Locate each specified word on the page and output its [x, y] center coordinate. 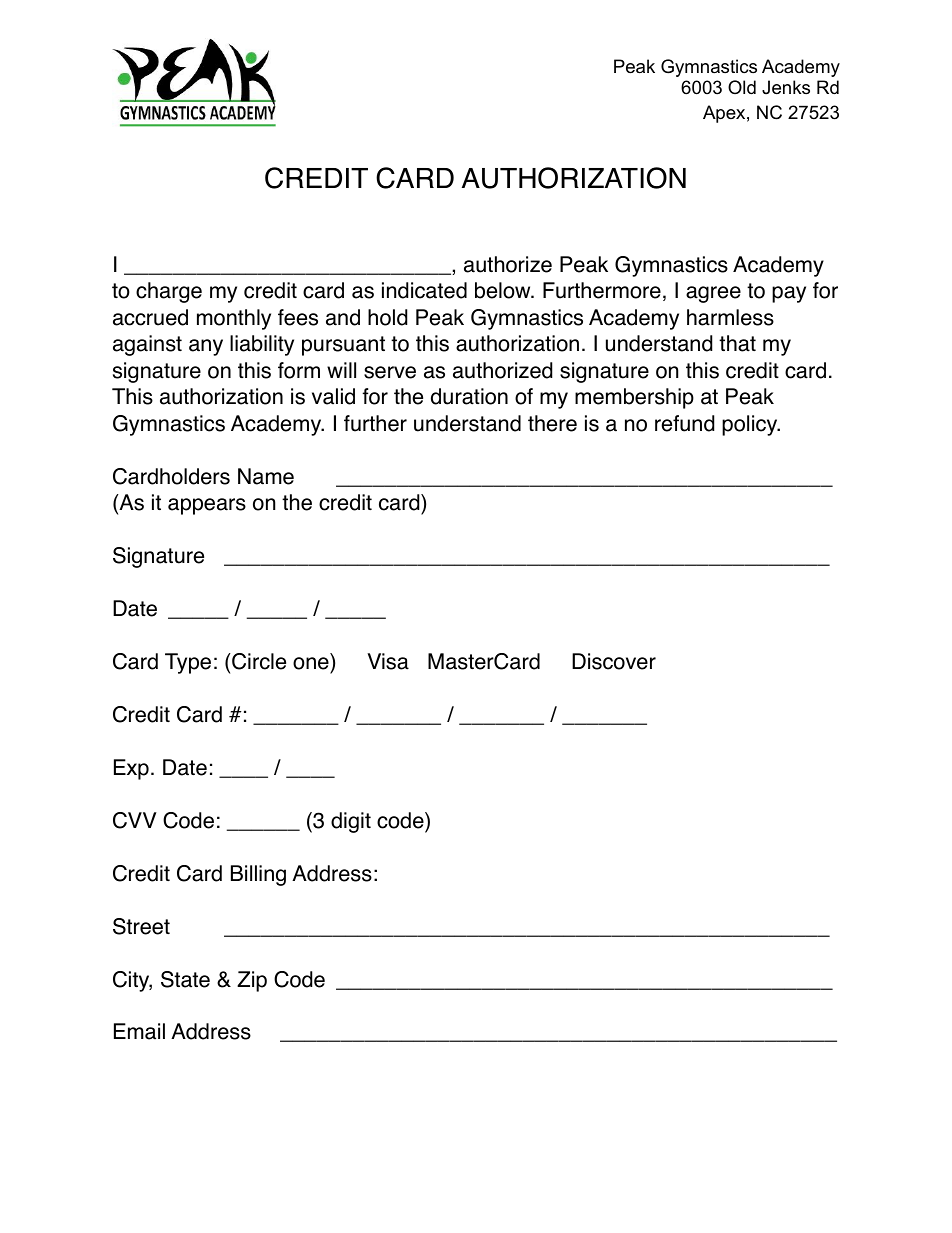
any [206, 347]
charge [169, 292]
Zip [252, 981]
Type [188, 663]
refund [684, 423]
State [185, 979]
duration [469, 396]
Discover [614, 661]
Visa [388, 661]
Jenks [786, 87]
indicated [424, 290]
